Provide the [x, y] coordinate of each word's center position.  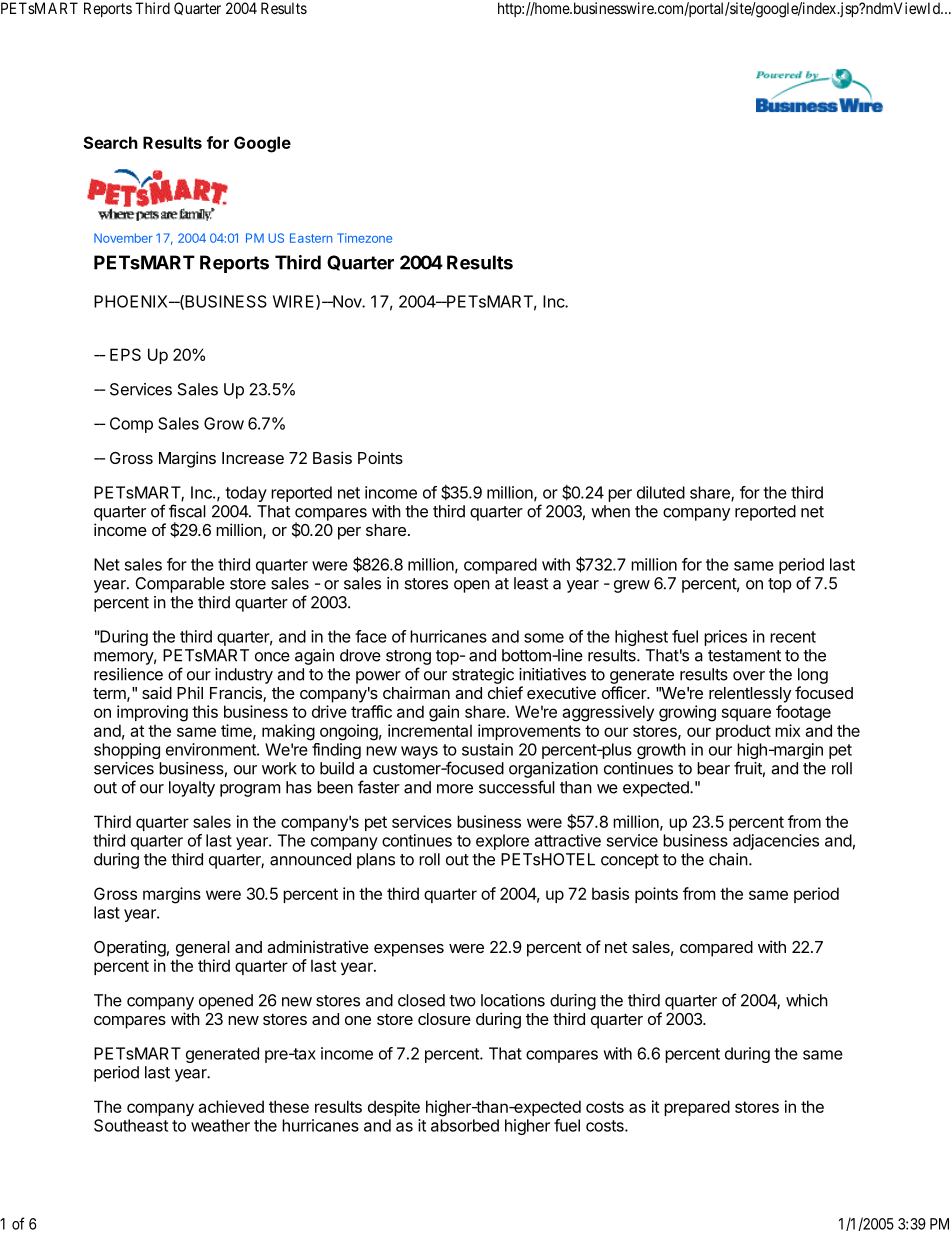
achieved [231, 1106]
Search [110, 142]
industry [244, 676]
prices [725, 638]
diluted [661, 492]
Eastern [311, 238]
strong [408, 657]
